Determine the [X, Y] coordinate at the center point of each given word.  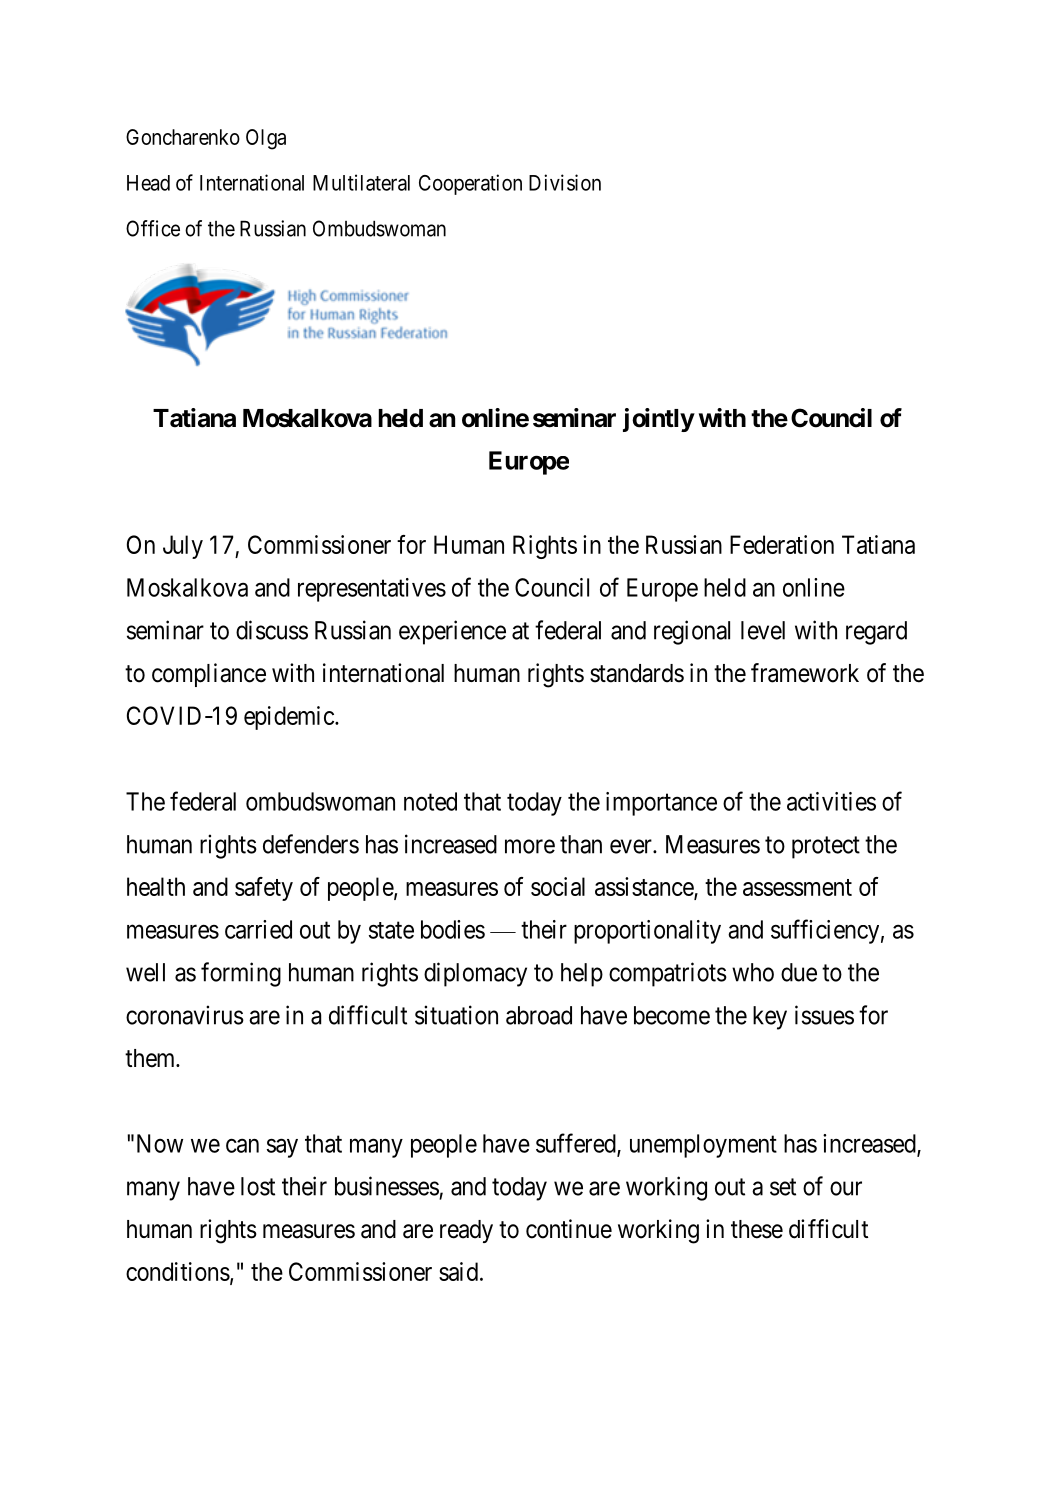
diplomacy [475, 974]
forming [241, 974]
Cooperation [470, 184]
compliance [209, 675]
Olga [266, 139]
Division [565, 182]
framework [805, 673]
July [183, 547]
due [799, 972]
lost [258, 1186]
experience [452, 632]
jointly [658, 420]
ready [466, 1231]
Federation [782, 544]
